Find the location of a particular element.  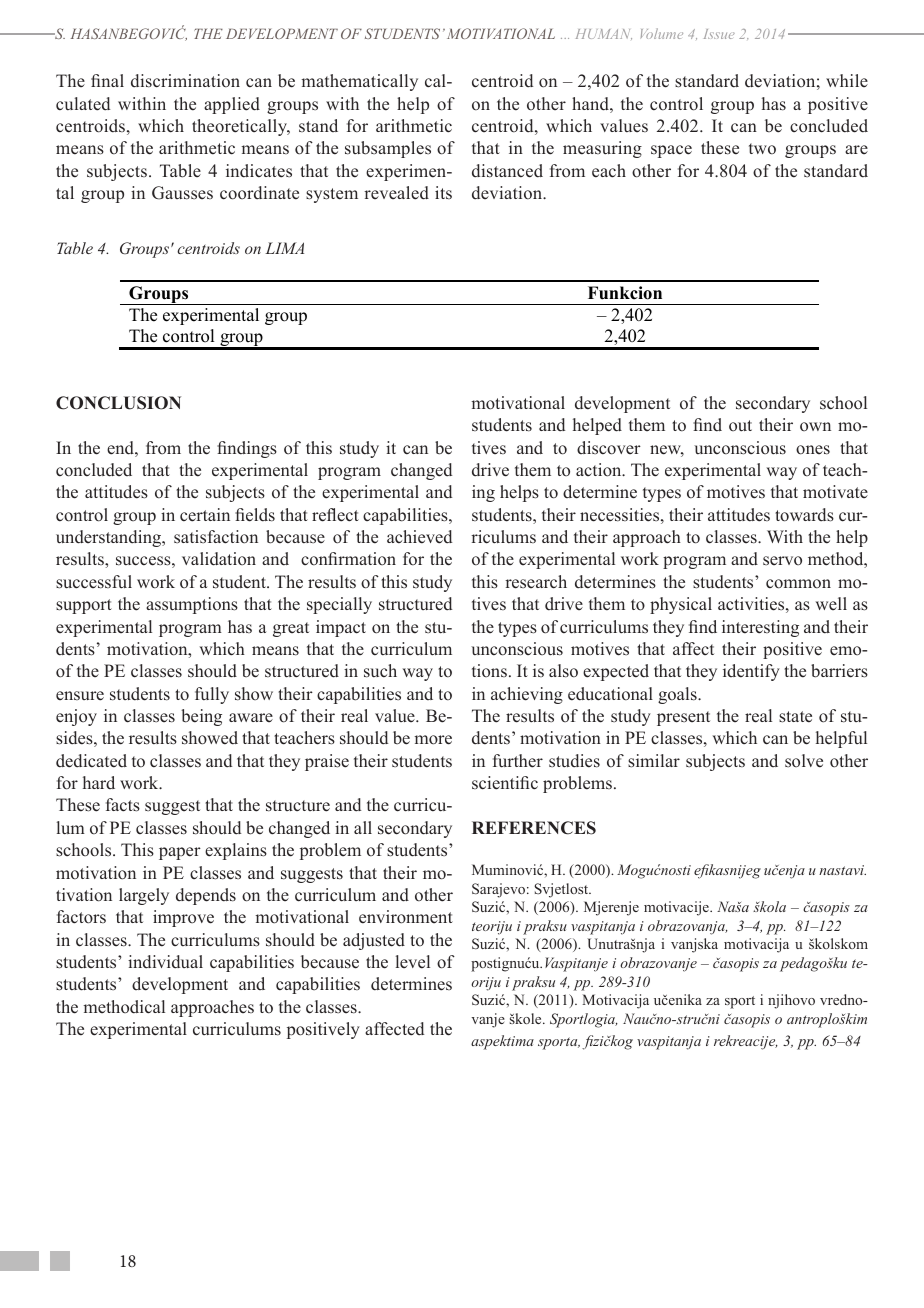

HUMAN is located at coordinates (604, 34).
